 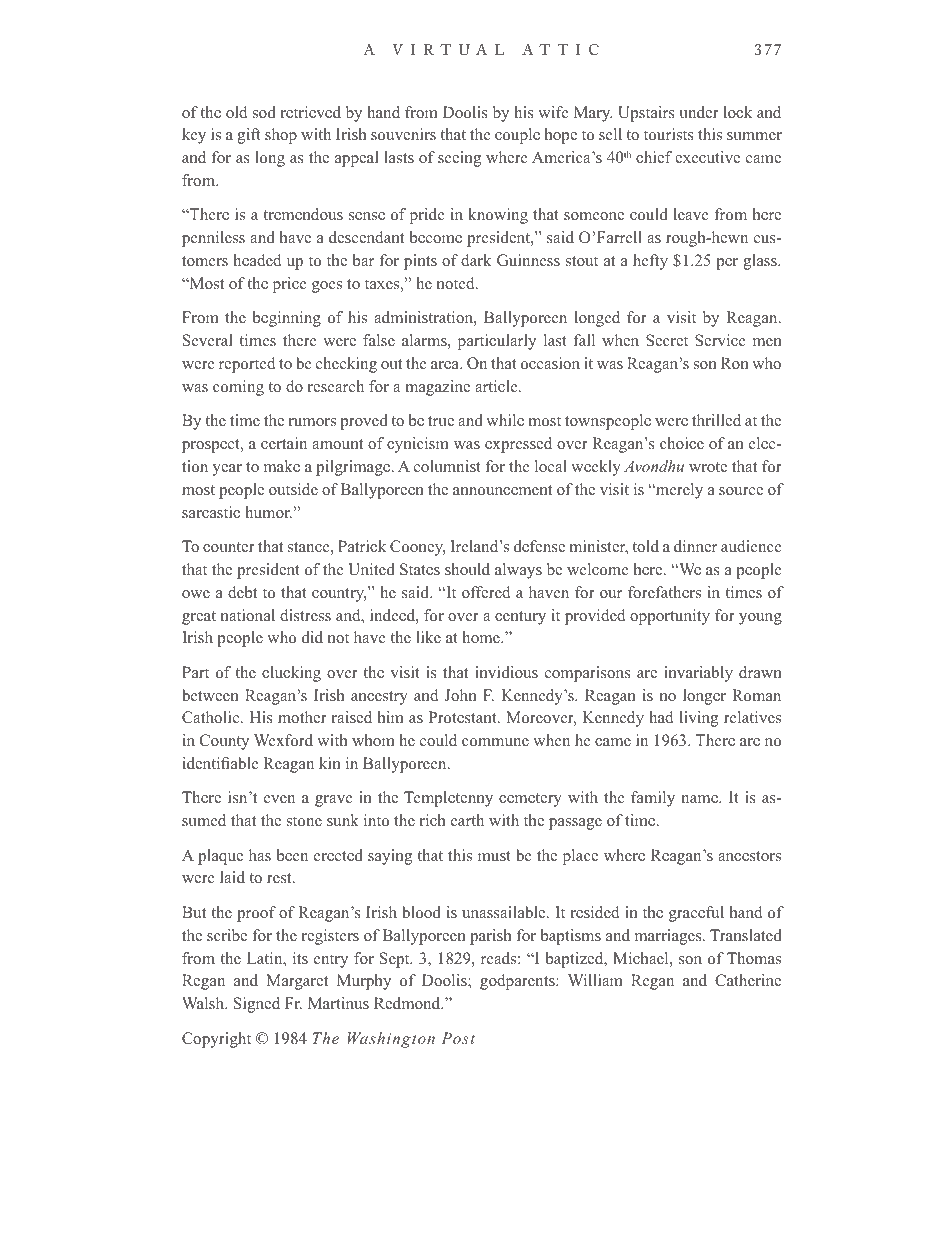 I want to click on Catherine, so click(x=748, y=980).
